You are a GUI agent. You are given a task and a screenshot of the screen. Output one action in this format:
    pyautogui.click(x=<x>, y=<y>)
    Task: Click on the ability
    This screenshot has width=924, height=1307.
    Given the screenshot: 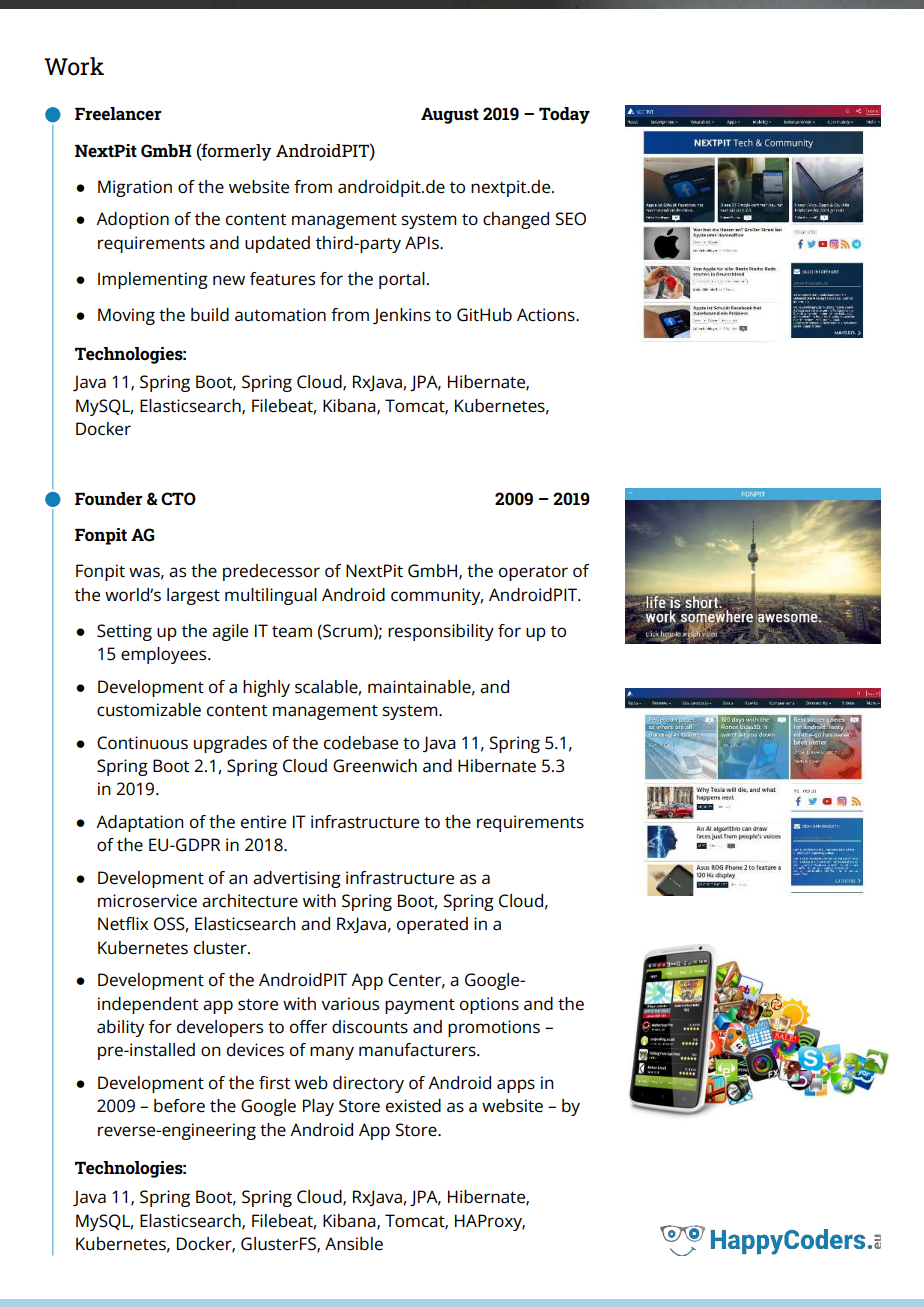 What is the action you would take?
    pyautogui.click(x=120, y=1028)
